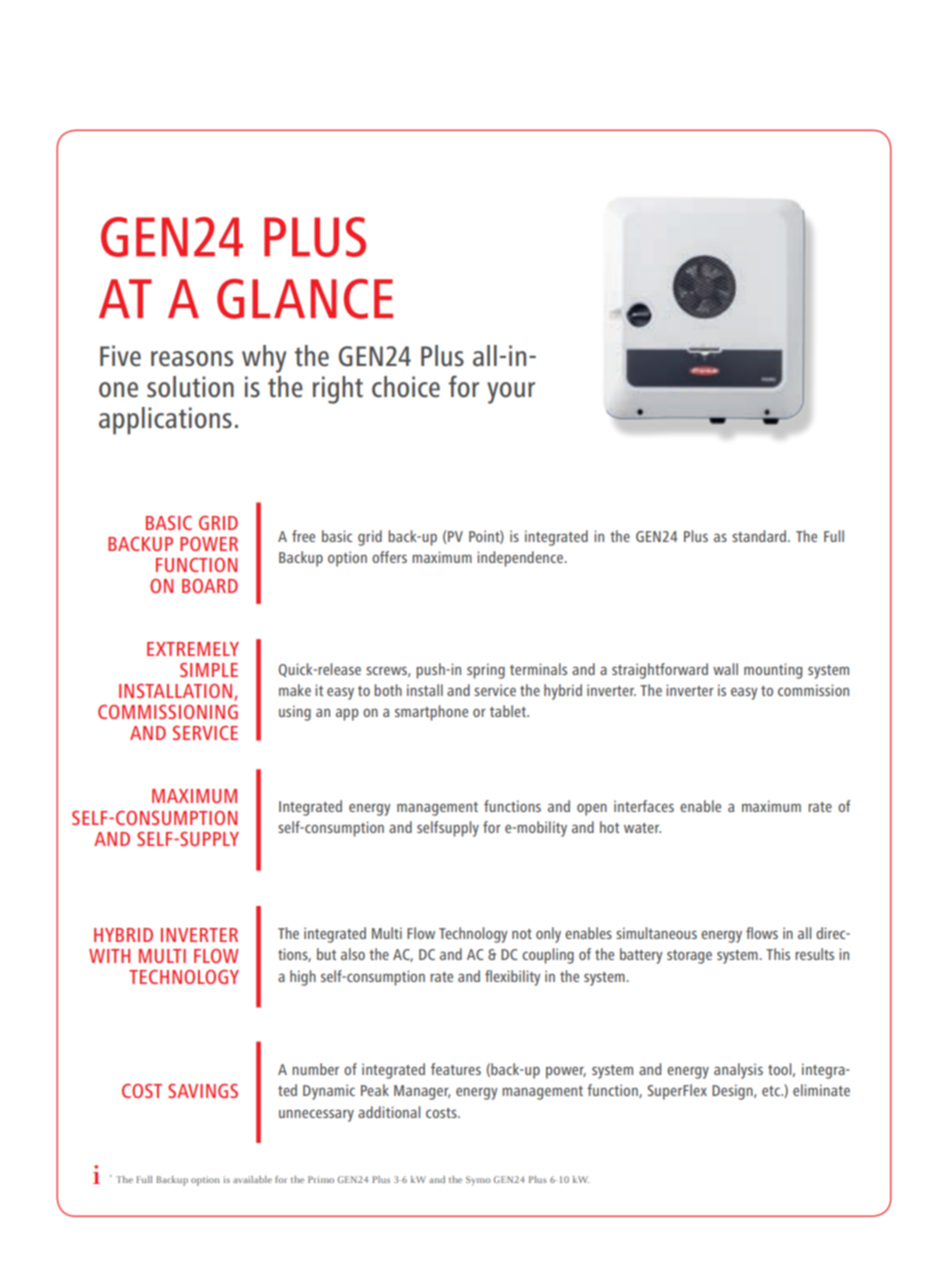 The image size is (947, 1288). Describe the element at coordinates (295, 713) in the document. I see `using` at that location.
